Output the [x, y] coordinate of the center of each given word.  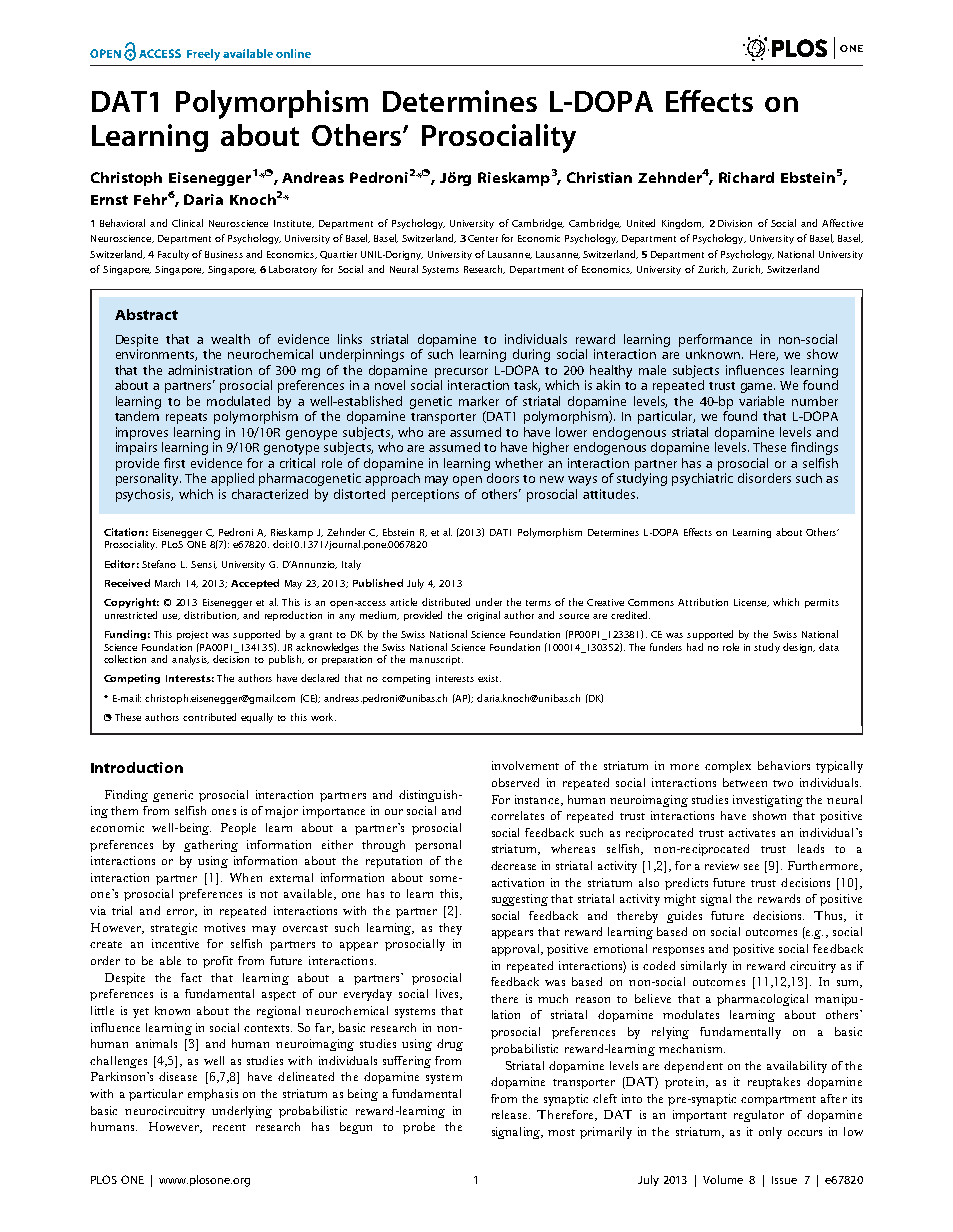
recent [229, 1127]
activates [752, 832]
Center [483, 238]
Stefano [159, 564]
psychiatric [702, 479]
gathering [211, 846]
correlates [517, 815]
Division [735, 223]
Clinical [187, 223]
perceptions [425, 495]
